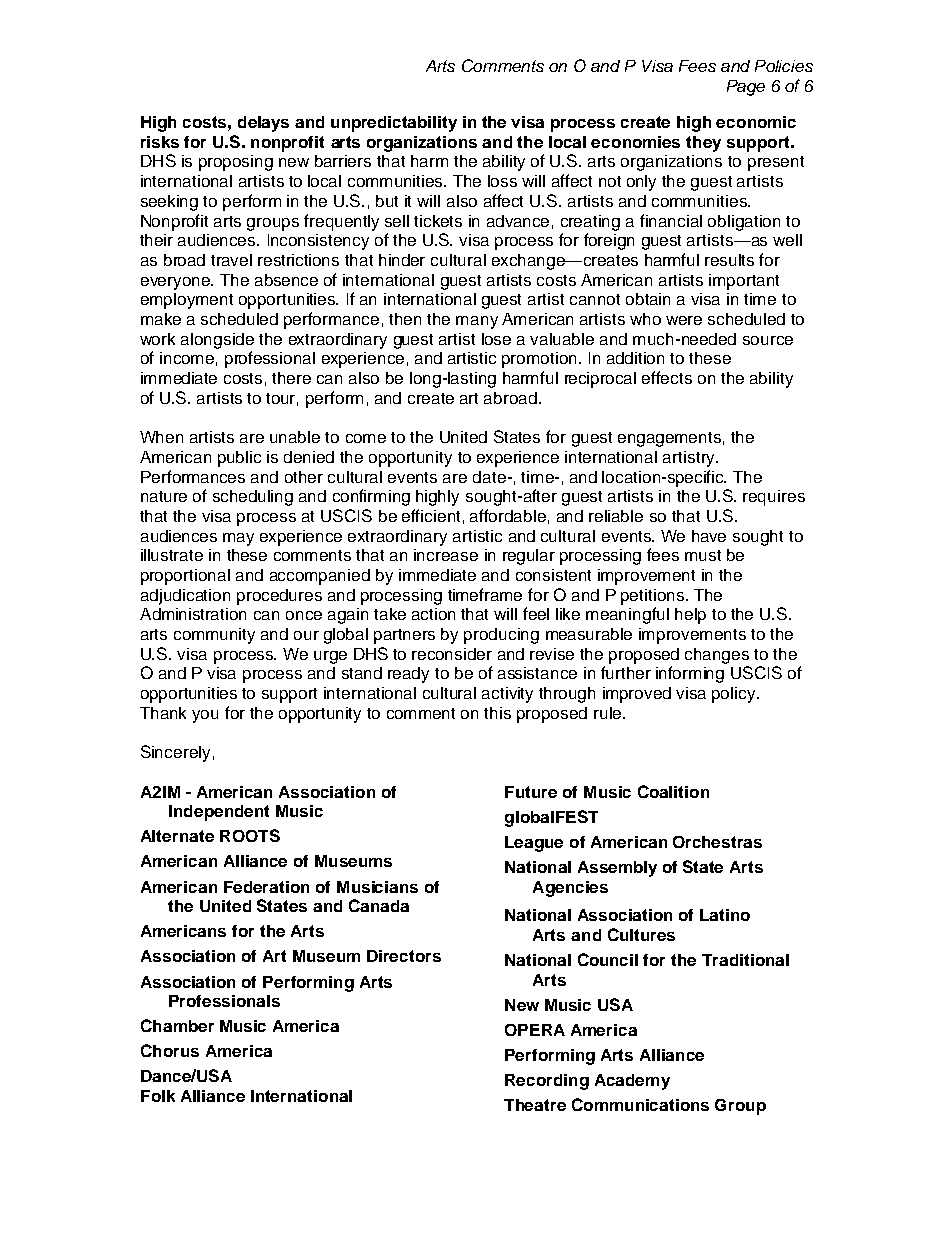 The width and height of the image is (952, 1233). Describe the element at coordinates (684, 320) in the image. I see `were` at that location.
